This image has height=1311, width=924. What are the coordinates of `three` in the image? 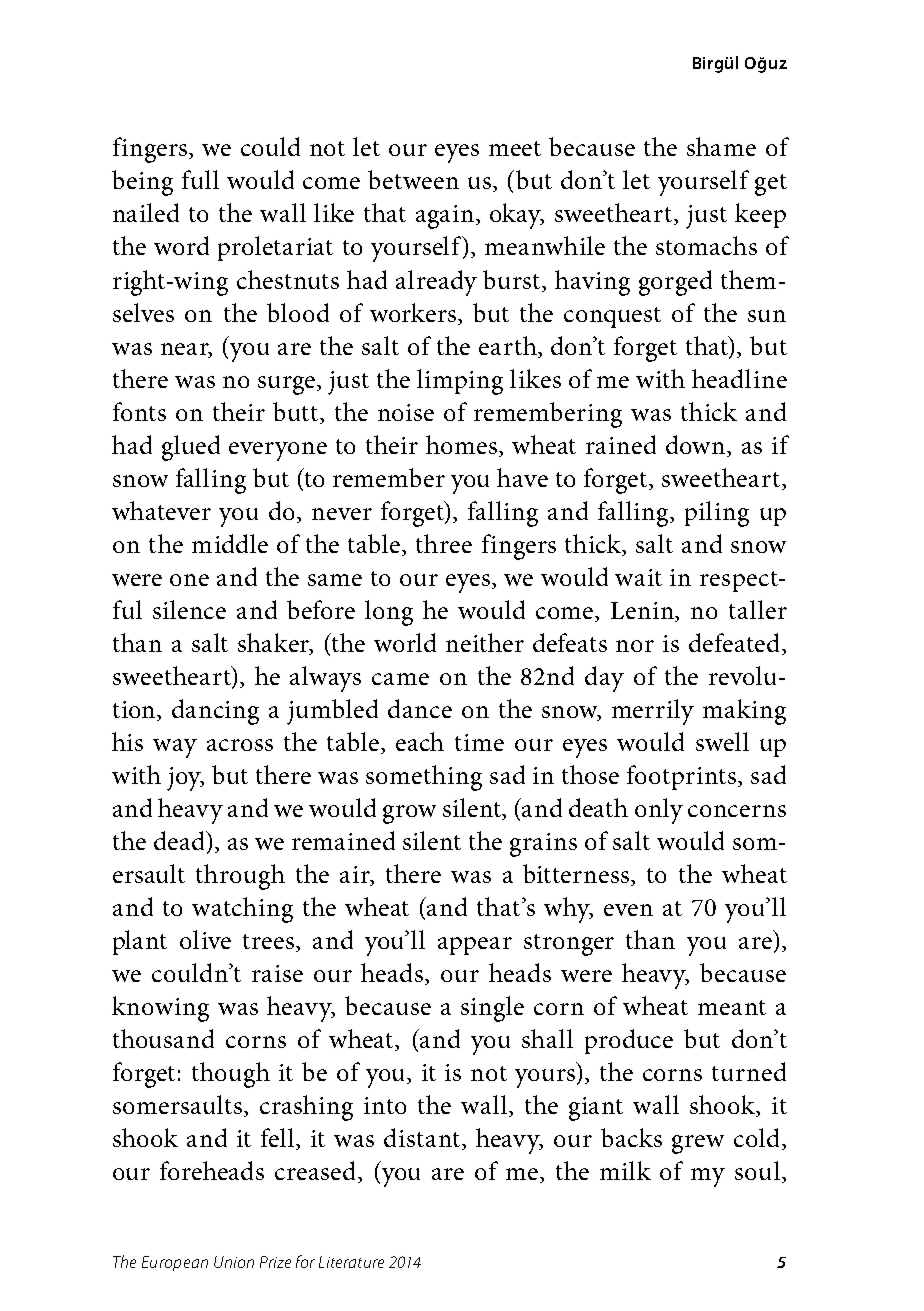 It's located at (444, 543).
